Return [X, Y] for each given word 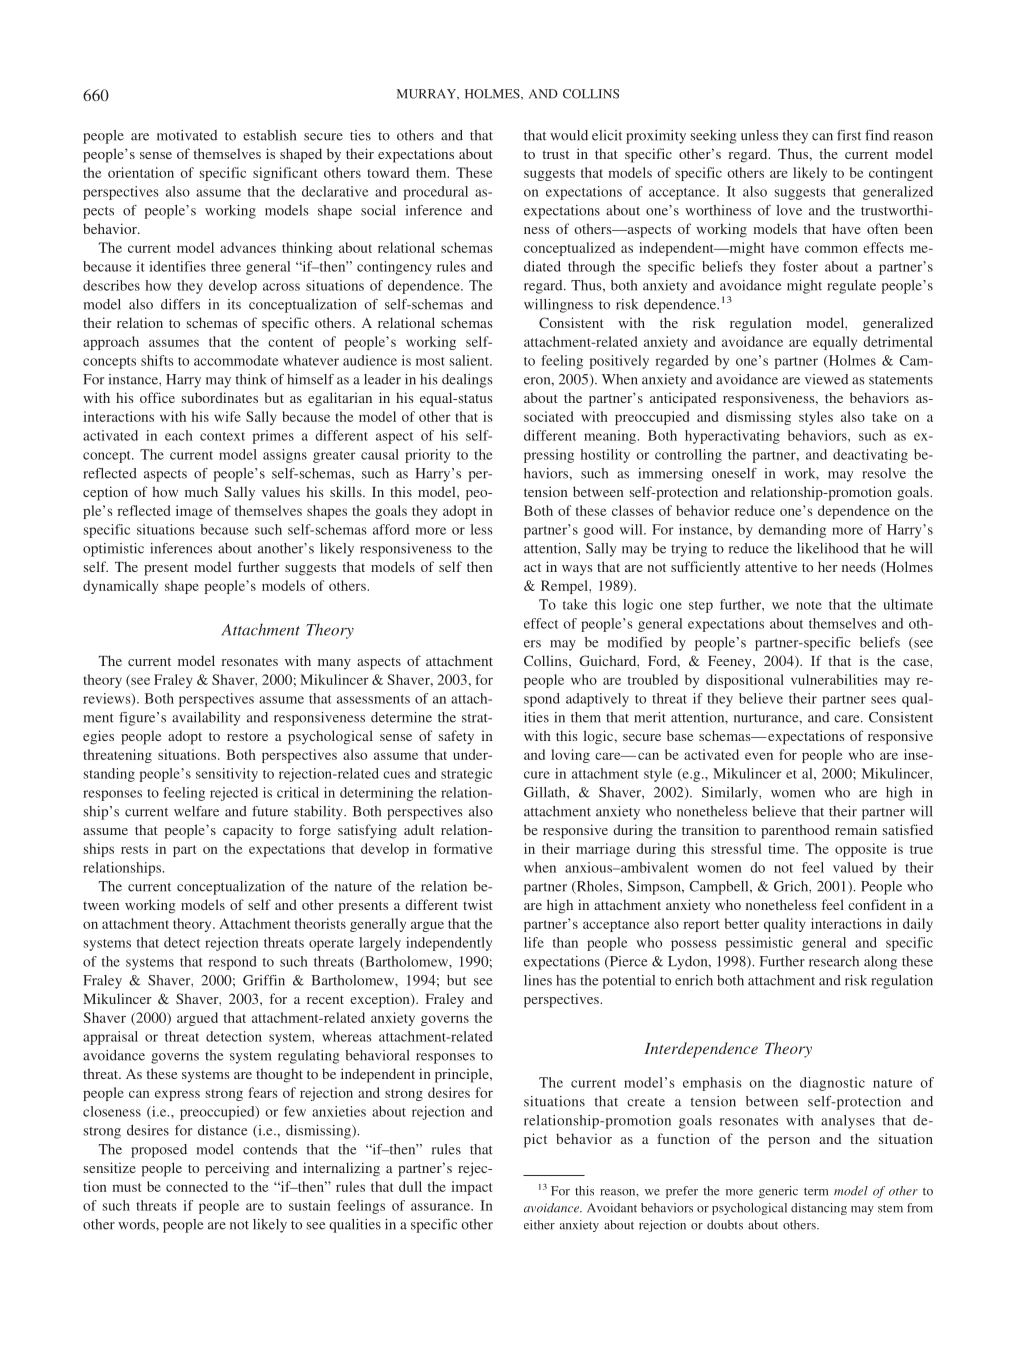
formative [463, 848]
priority [427, 456]
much [201, 491]
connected [197, 1186]
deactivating [870, 456]
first [849, 135]
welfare [196, 811]
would [569, 135]
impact [471, 1188]
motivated [187, 135]
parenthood [795, 831]
